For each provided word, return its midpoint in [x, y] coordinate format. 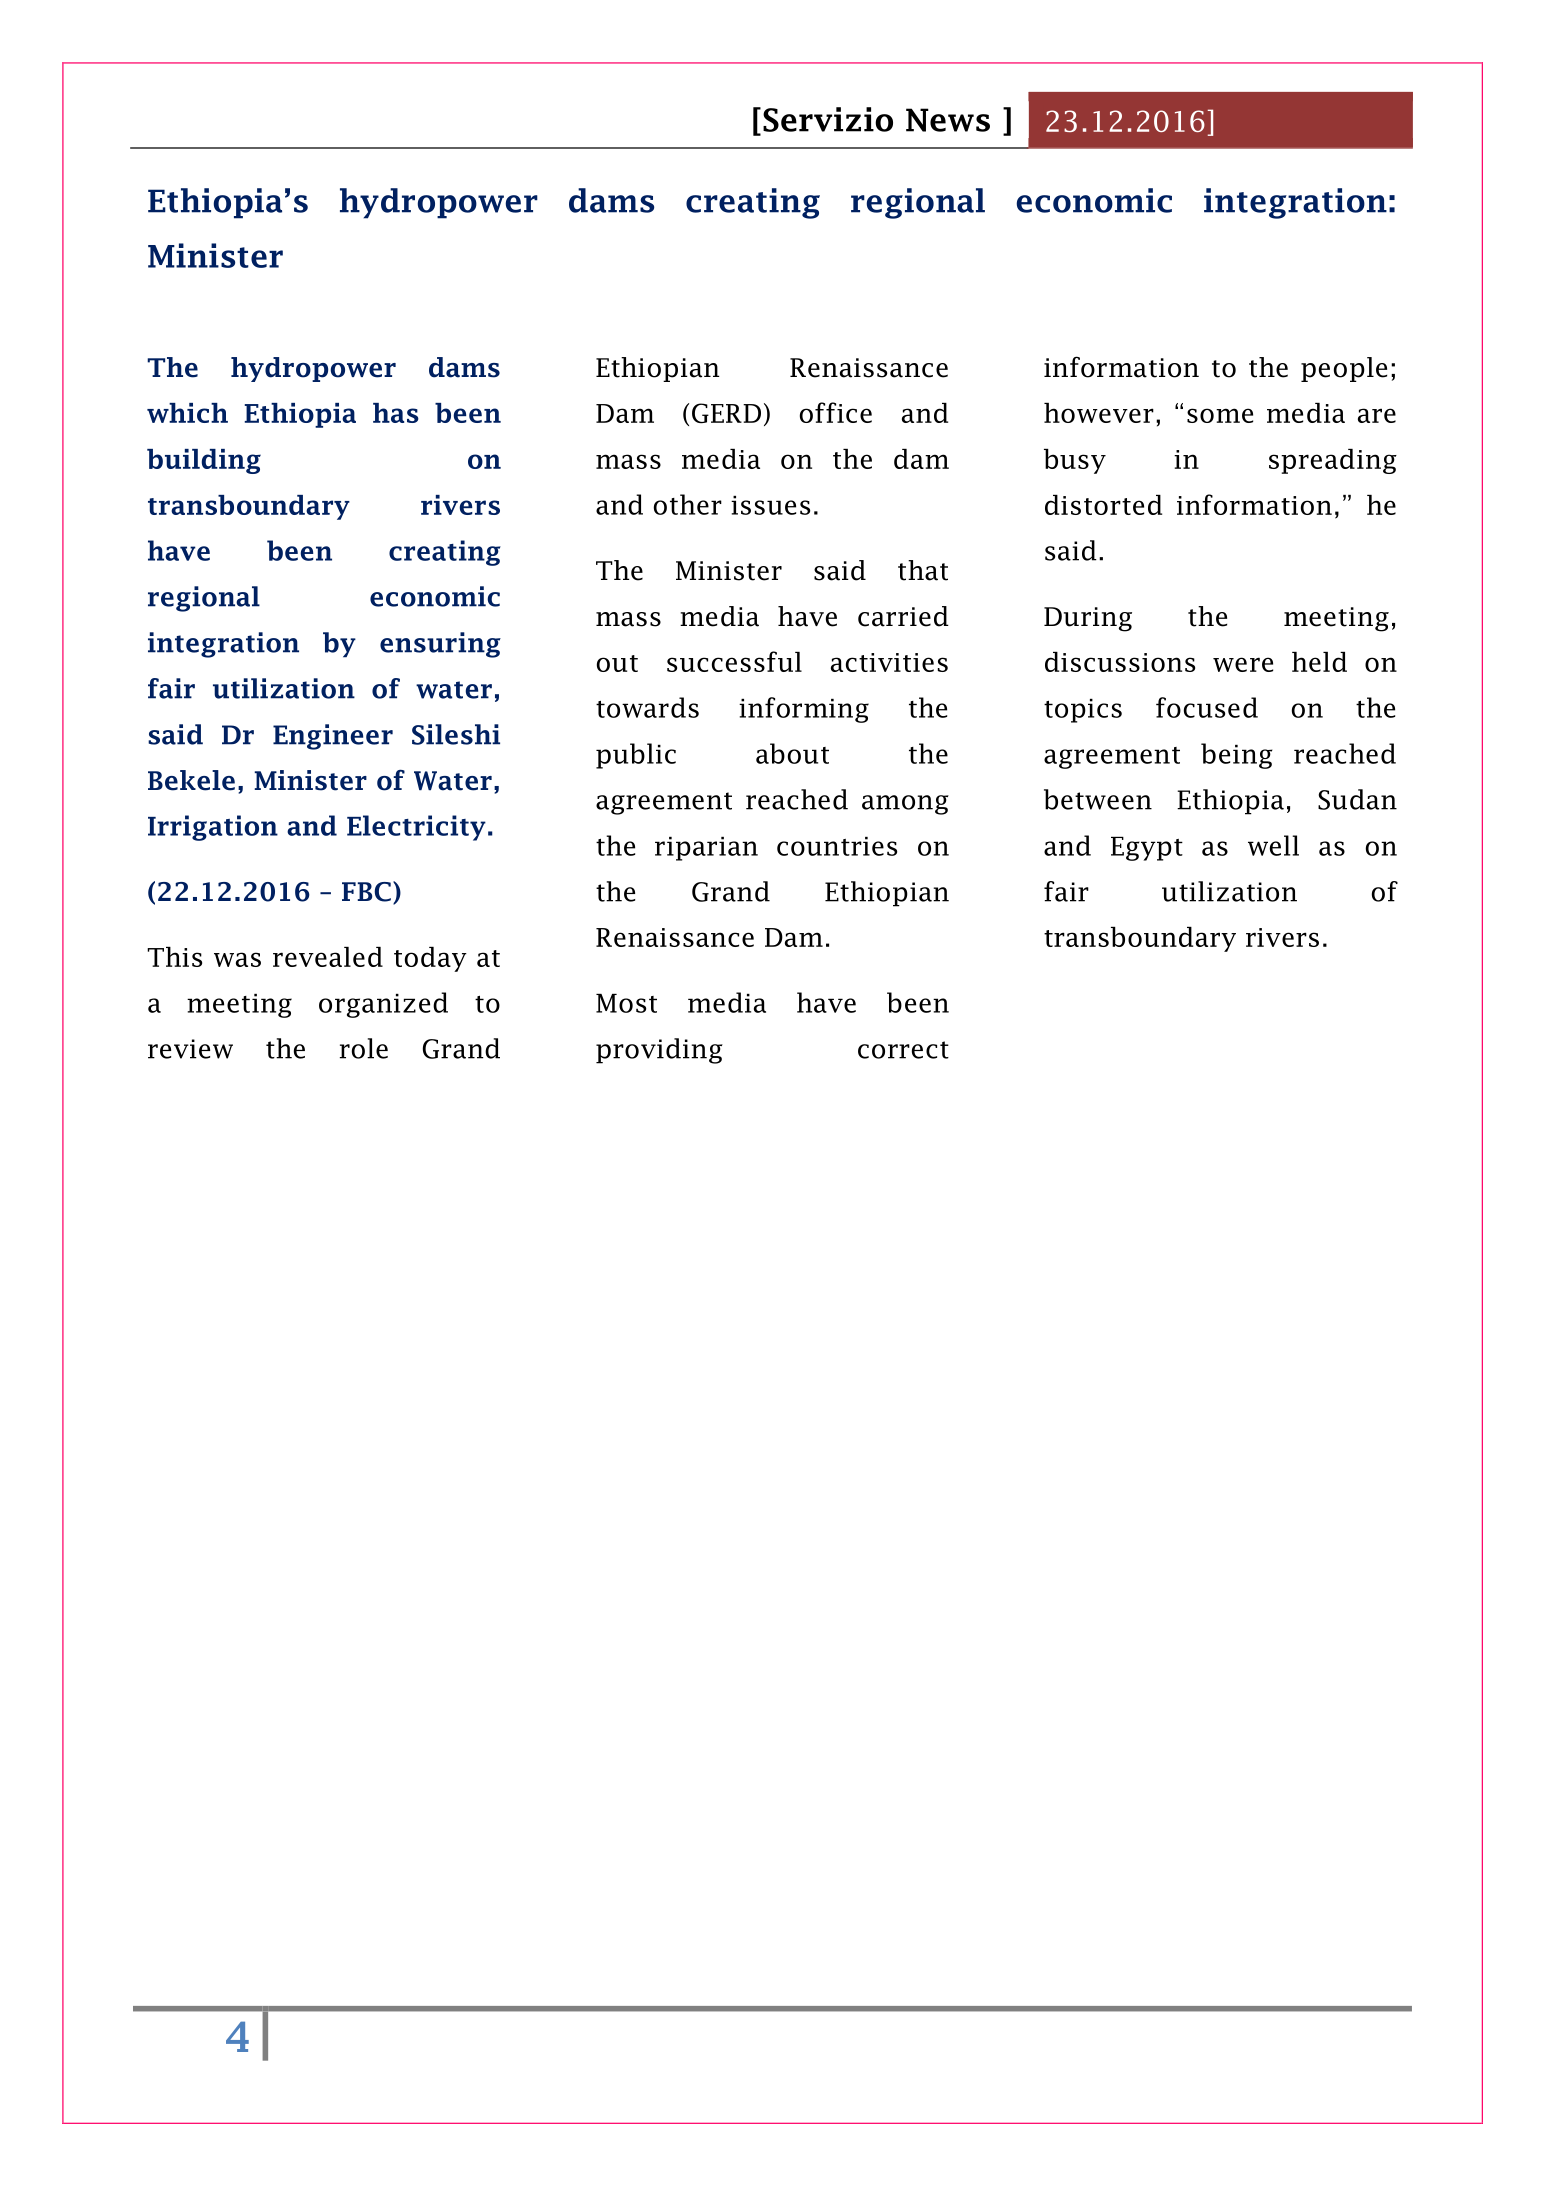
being [1236, 756]
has [396, 413]
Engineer [333, 737]
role [364, 1048]
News [948, 120]
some [1220, 415]
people [1344, 369]
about [792, 753]
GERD [726, 413]
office [836, 412]
